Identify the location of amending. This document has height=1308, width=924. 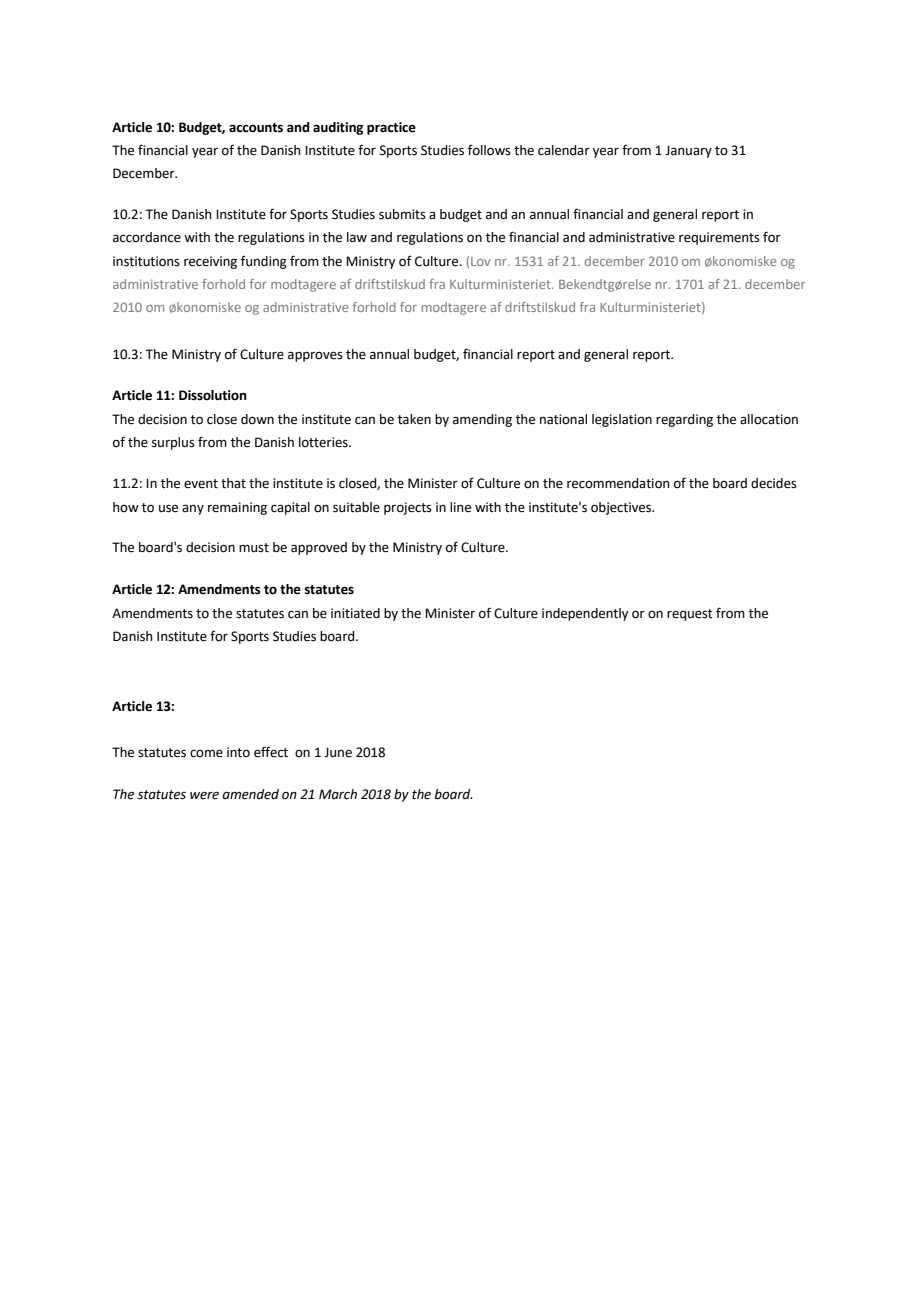
(482, 420).
